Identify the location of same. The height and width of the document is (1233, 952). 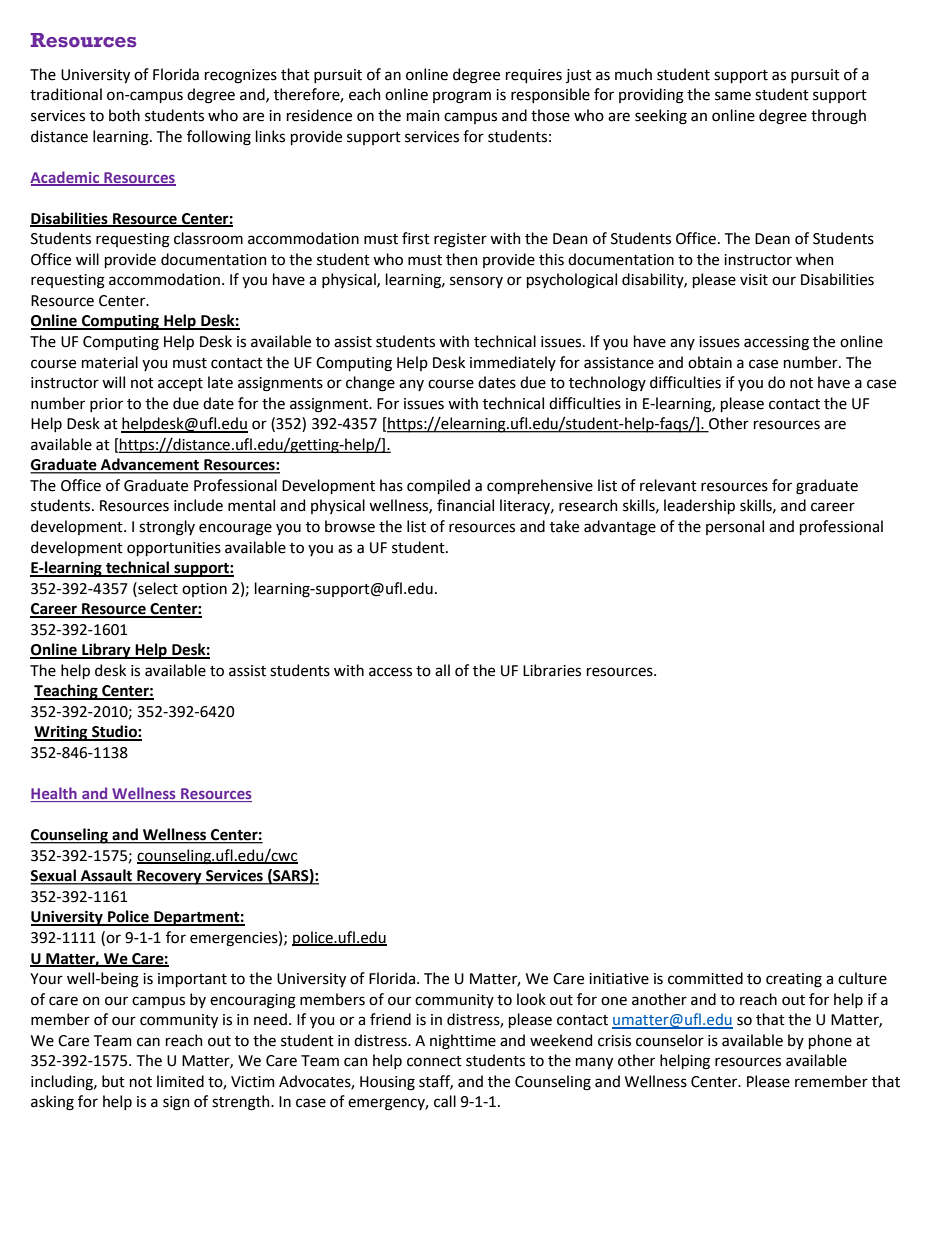
(733, 96).
